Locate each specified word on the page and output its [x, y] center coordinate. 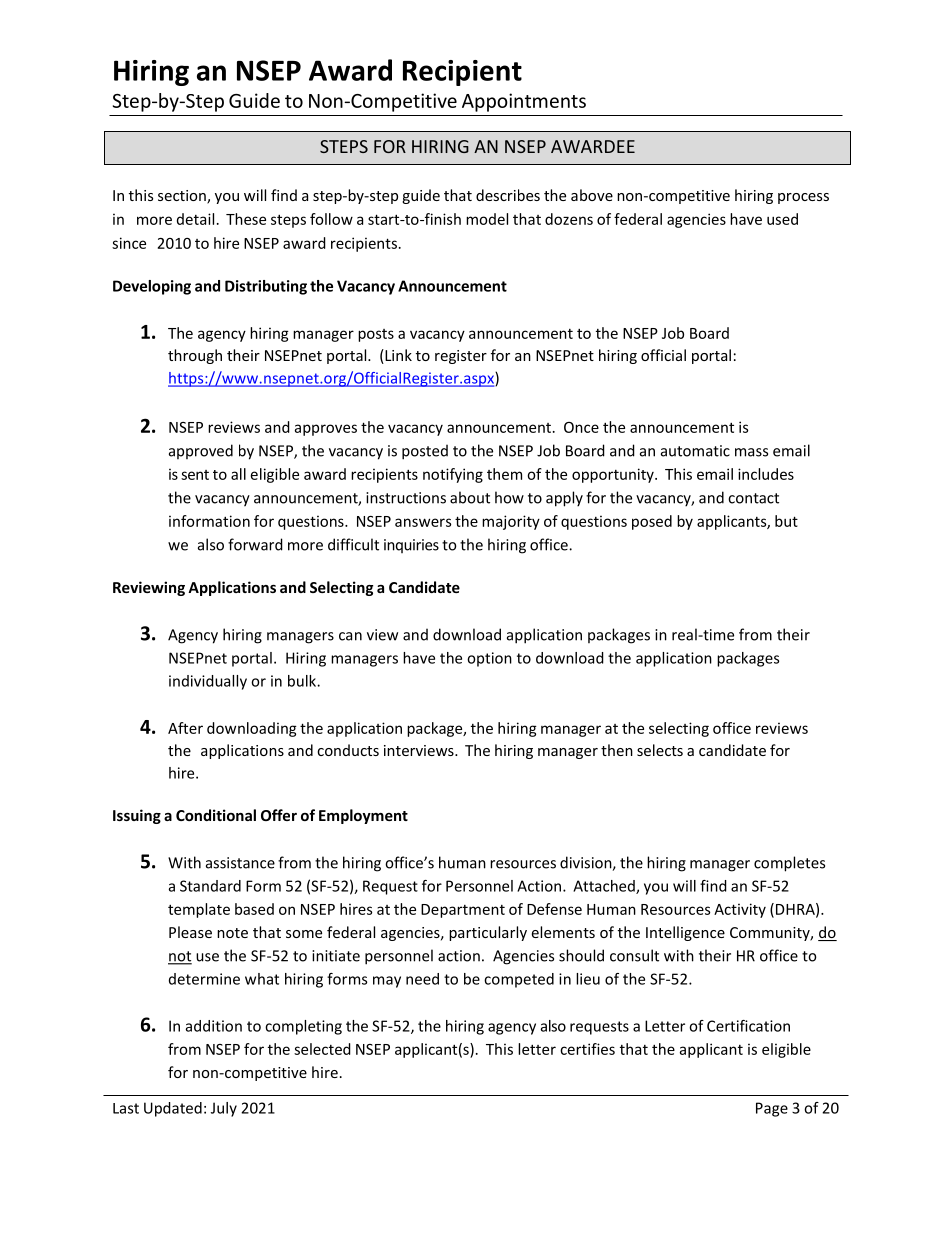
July [224, 1109]
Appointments [524, 102]
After [185, 728]
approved [201, 451]
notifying [453, 475]
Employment [363, 816]
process [803, 198]
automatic [695, 451]
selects [660, 750]
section [183, 197]
